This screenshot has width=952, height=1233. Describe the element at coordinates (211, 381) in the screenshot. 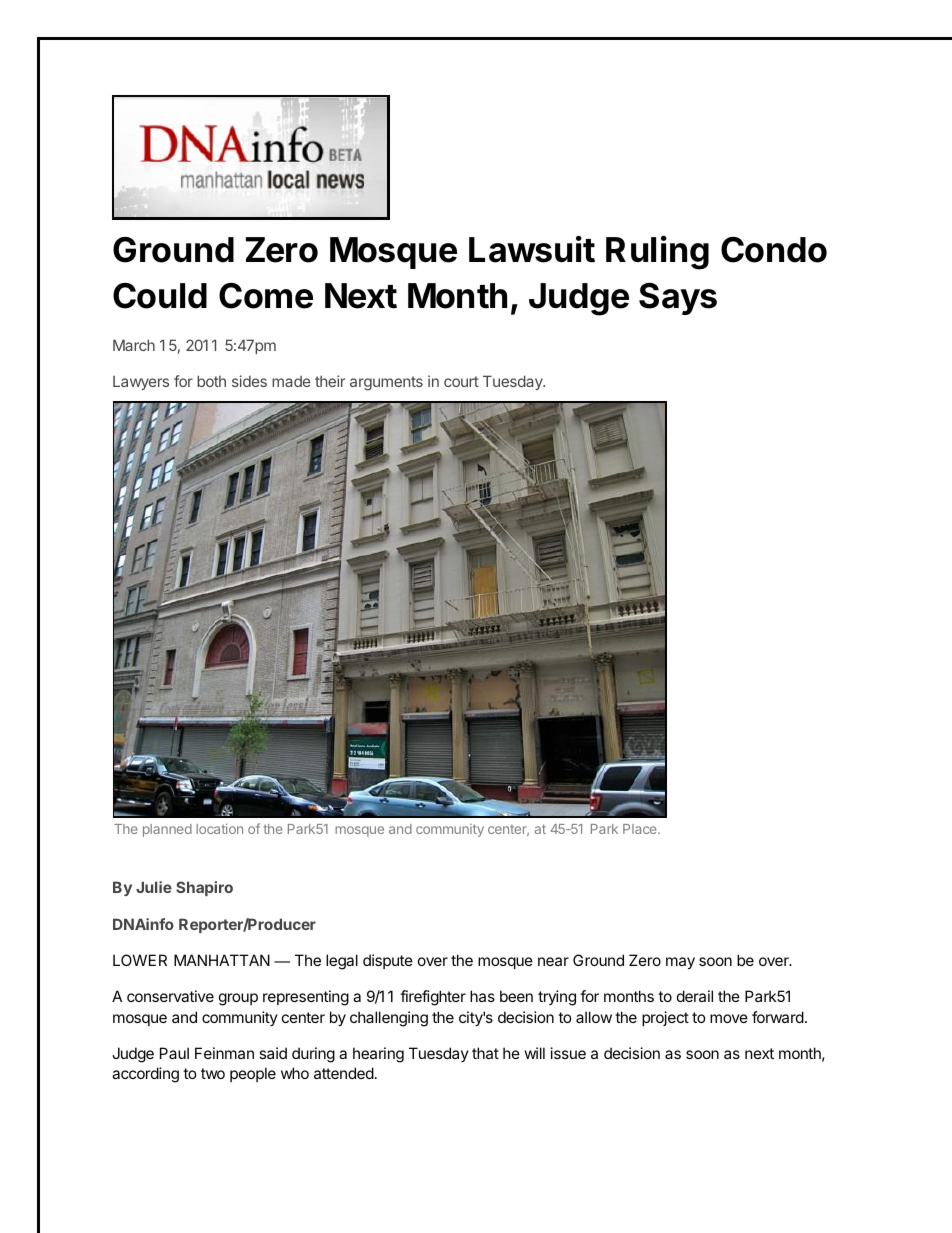

I see `both` at that location.
